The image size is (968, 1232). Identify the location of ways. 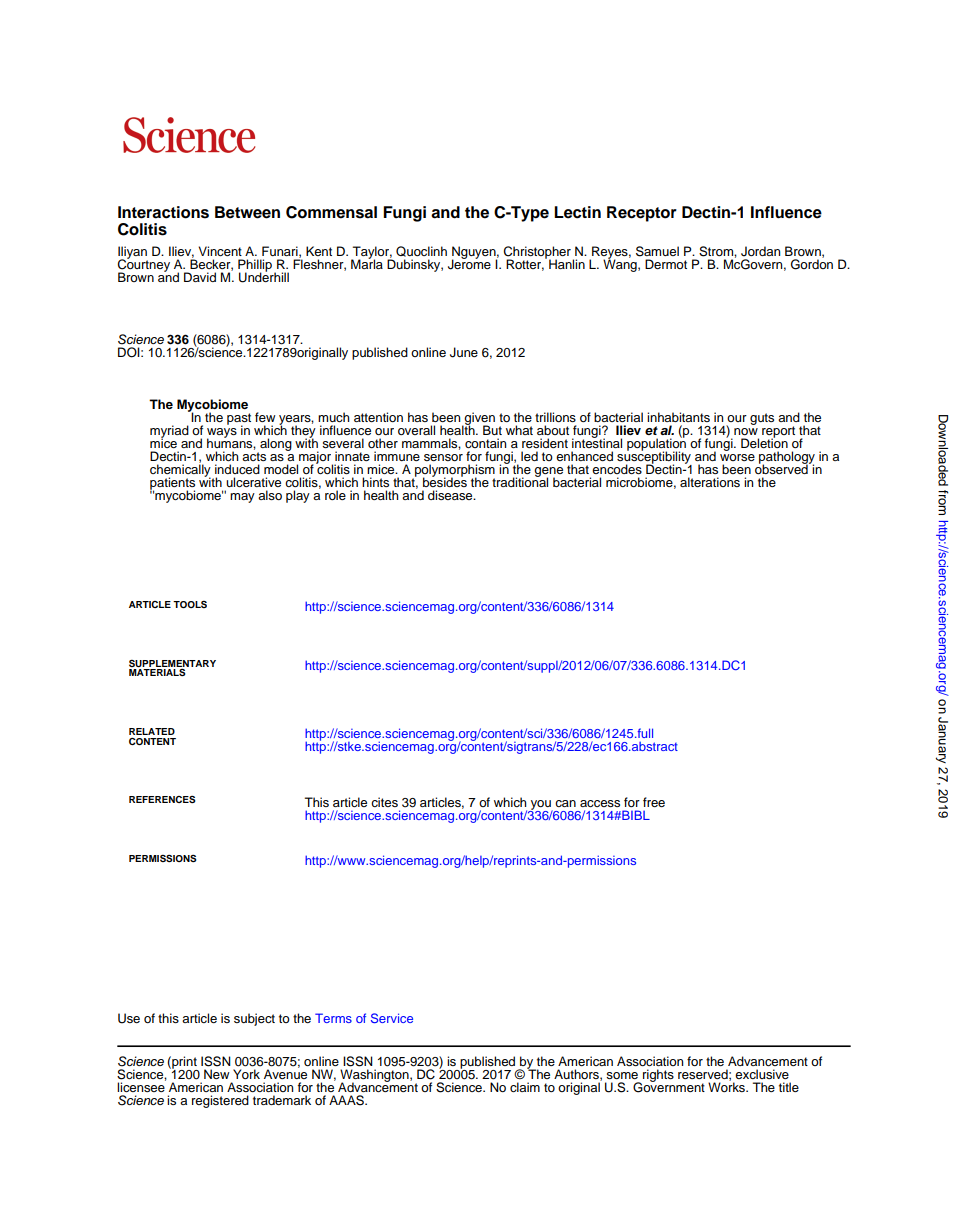
(222, 434).
